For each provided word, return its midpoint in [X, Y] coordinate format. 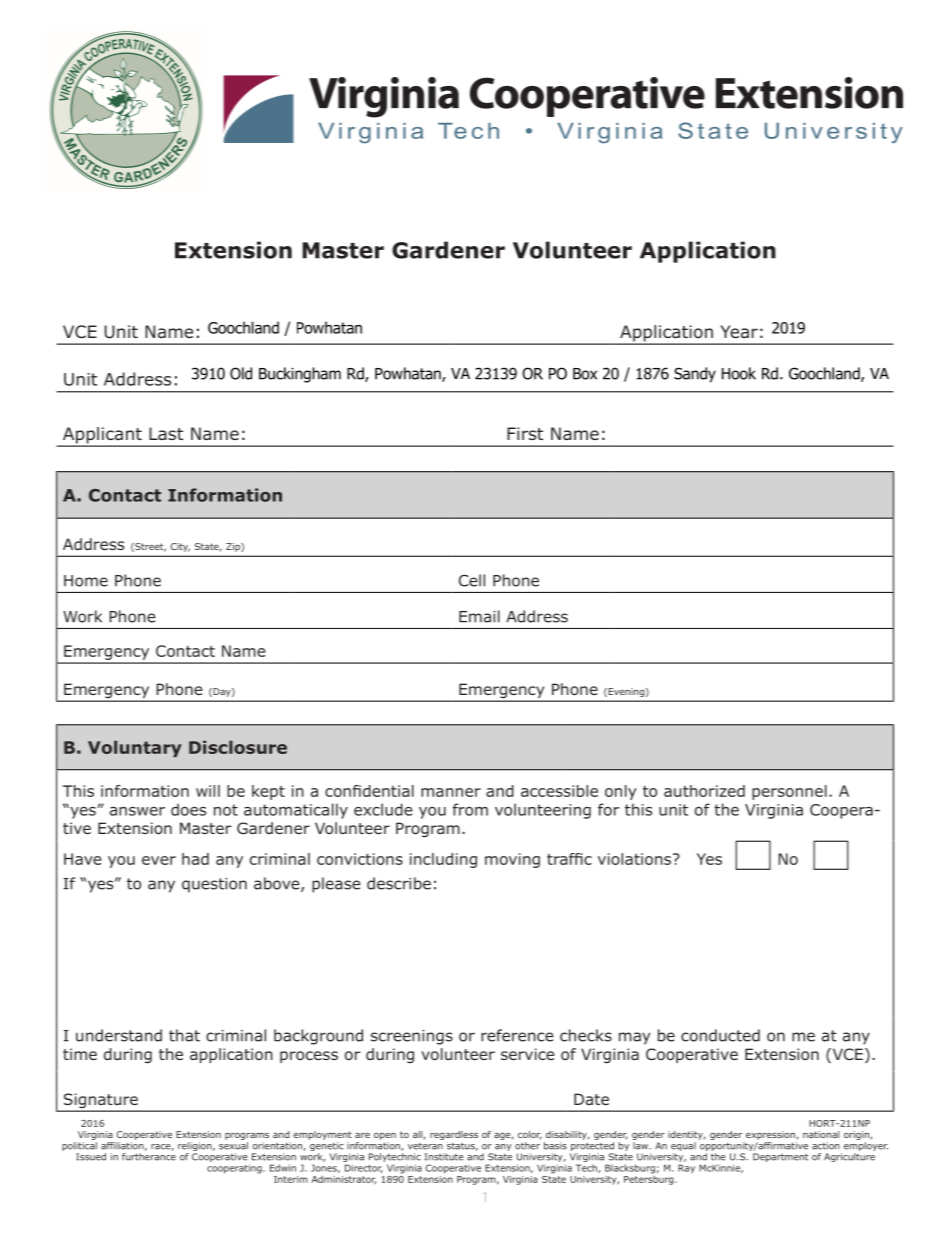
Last [166, 434]
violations [636, 859]
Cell [472, 580]
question [214, 885]
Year [739, 331]
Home [86, 581]
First [525, 433]
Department [780, 1157]
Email [479, 616]
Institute [444, 1157]
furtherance [149, 1157]
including [443, 860]
